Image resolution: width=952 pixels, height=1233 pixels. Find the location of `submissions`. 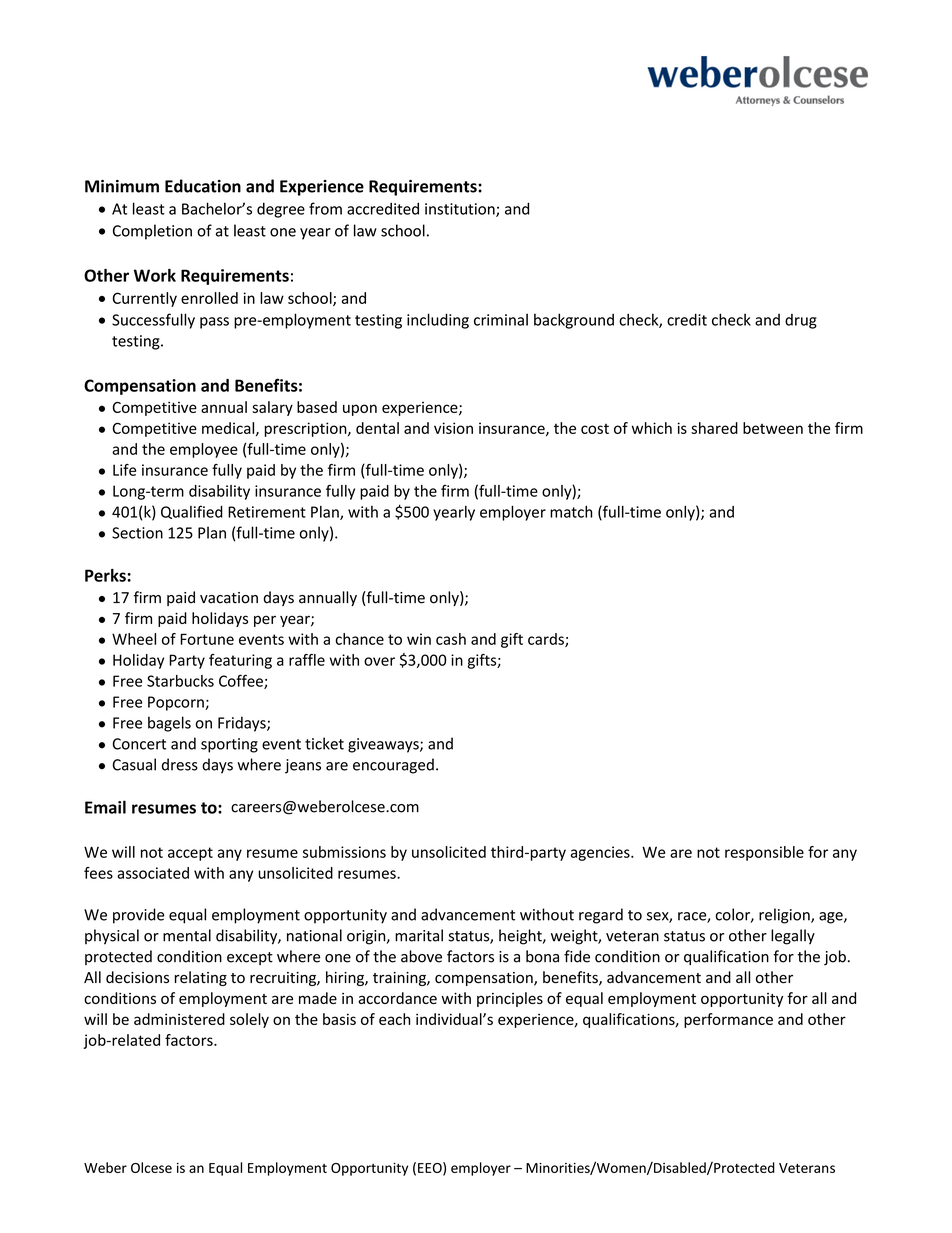

submissions is located at coordinates (344, 852).
